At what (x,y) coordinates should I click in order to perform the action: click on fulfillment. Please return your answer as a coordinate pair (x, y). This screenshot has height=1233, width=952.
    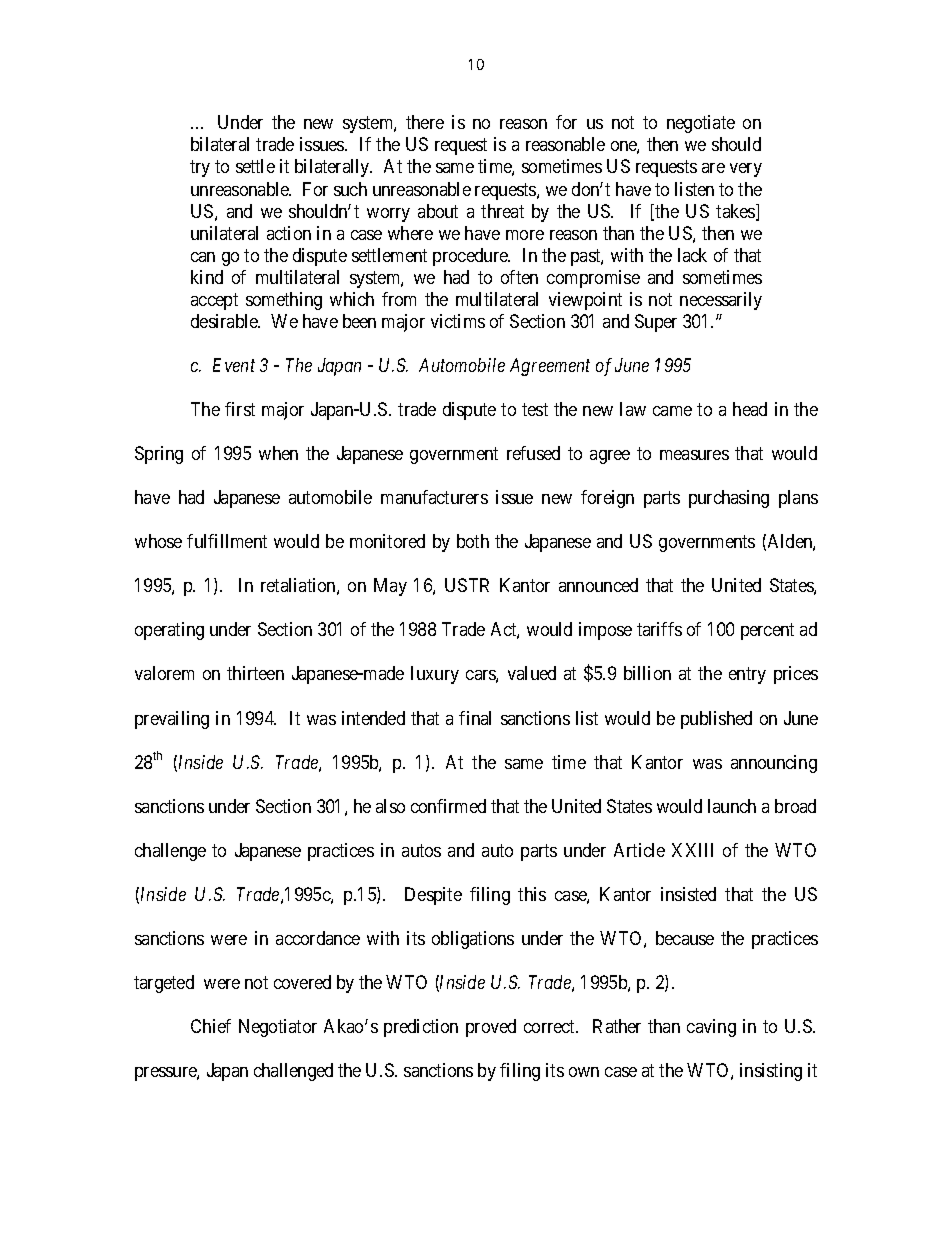
    Looking at the image, I should click on (227, 541).
